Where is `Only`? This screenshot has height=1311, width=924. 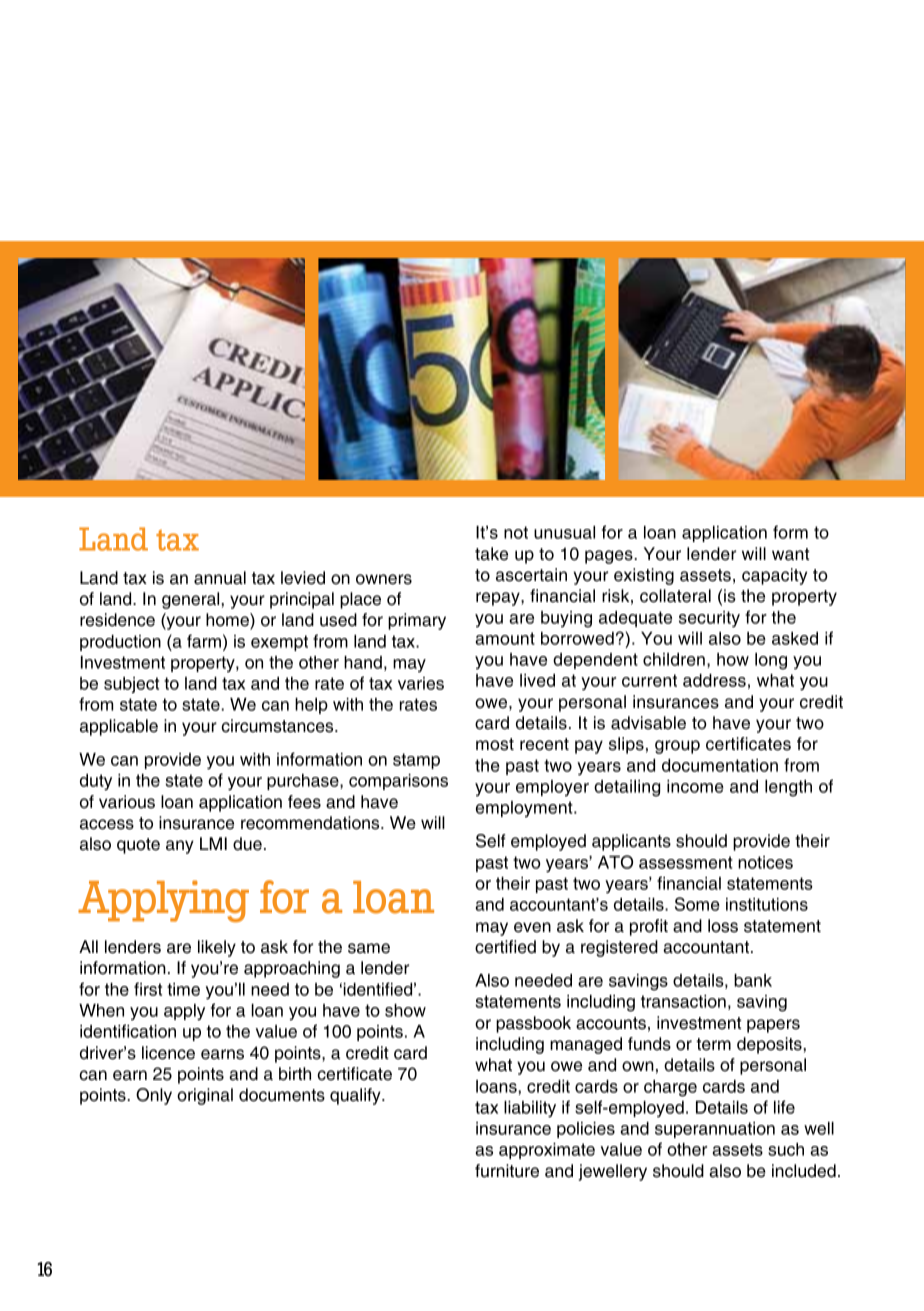
Only is located at coordinates (154, 1096).
